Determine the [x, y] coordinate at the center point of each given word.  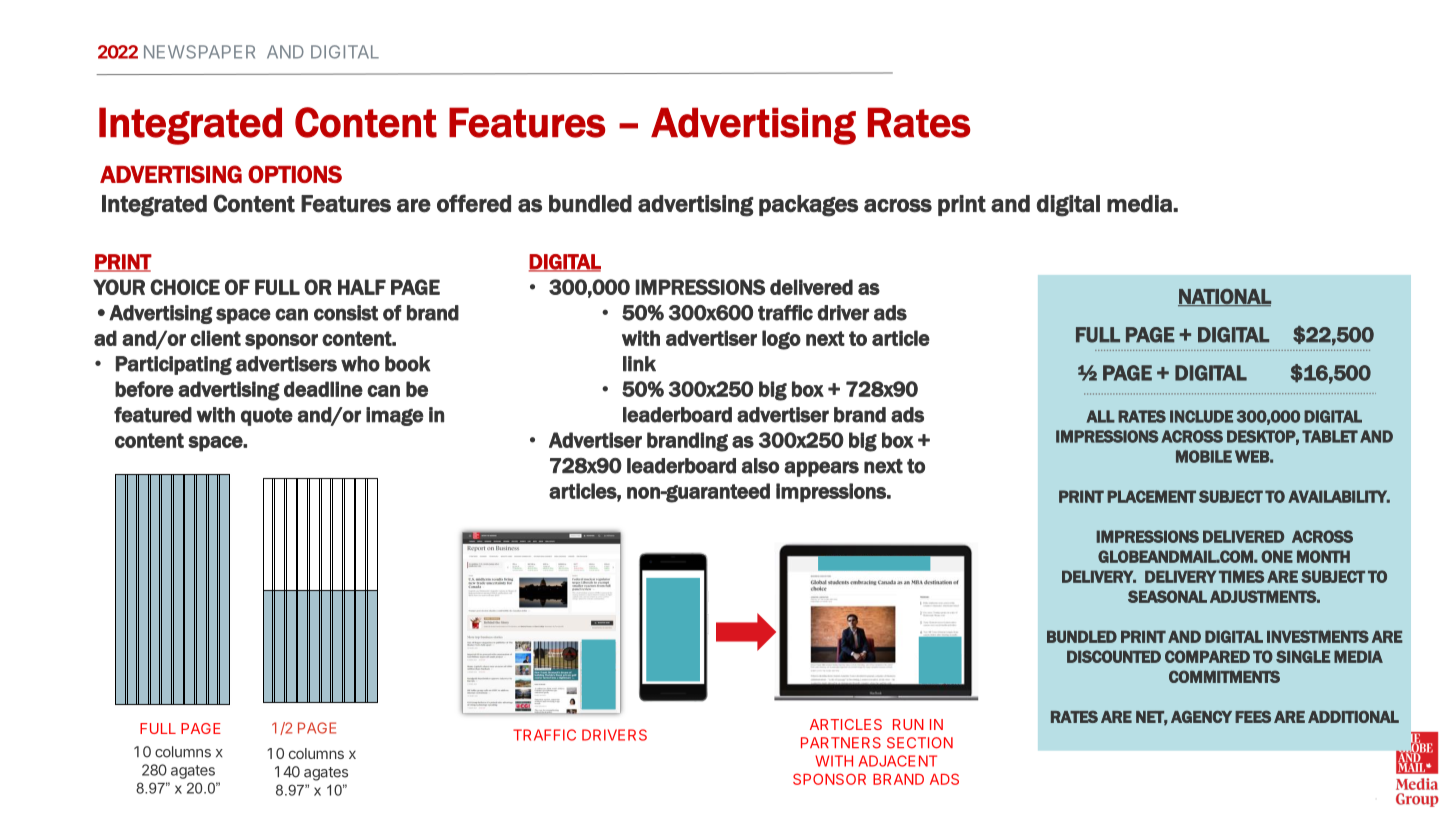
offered [474, 203]
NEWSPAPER [199, 52]
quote [267, 417]
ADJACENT [898, 761]
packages [808, 206]
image [395, 416]
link [639, 364]
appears [821, 469]
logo [781, 340]
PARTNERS [841, 743]
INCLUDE [1201, 416]
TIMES [1241, 576]
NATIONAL [1224, 297]
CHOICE [185, 287]
